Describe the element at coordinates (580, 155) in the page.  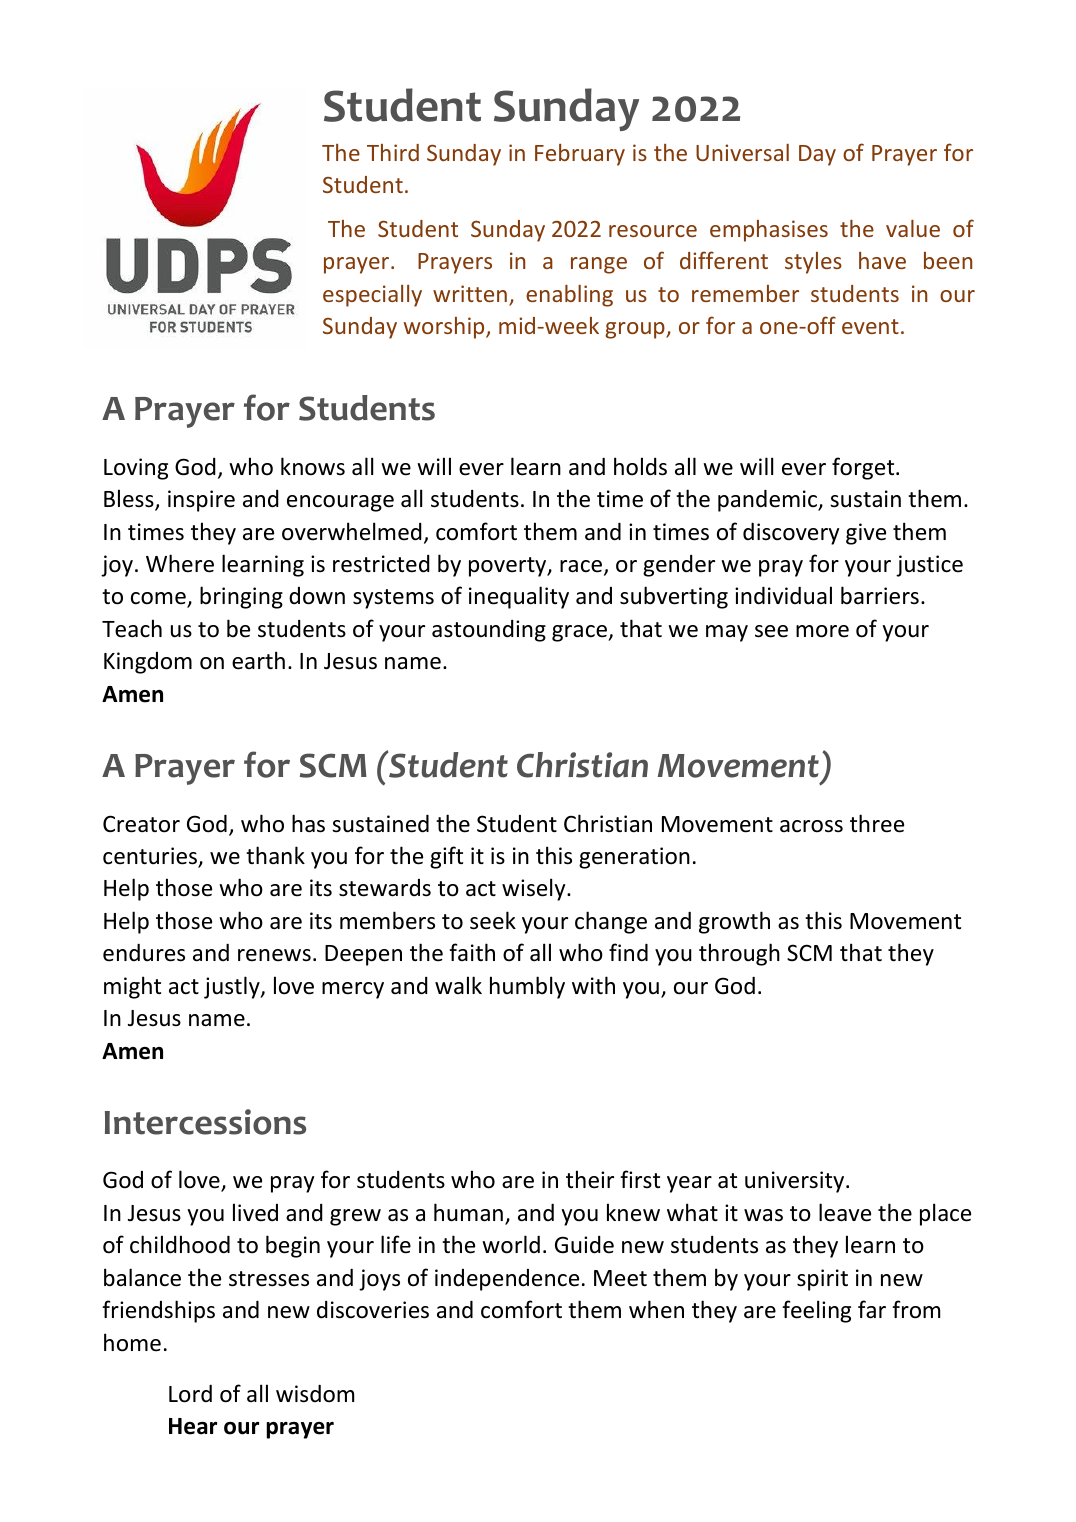
I see `February` at that location.
